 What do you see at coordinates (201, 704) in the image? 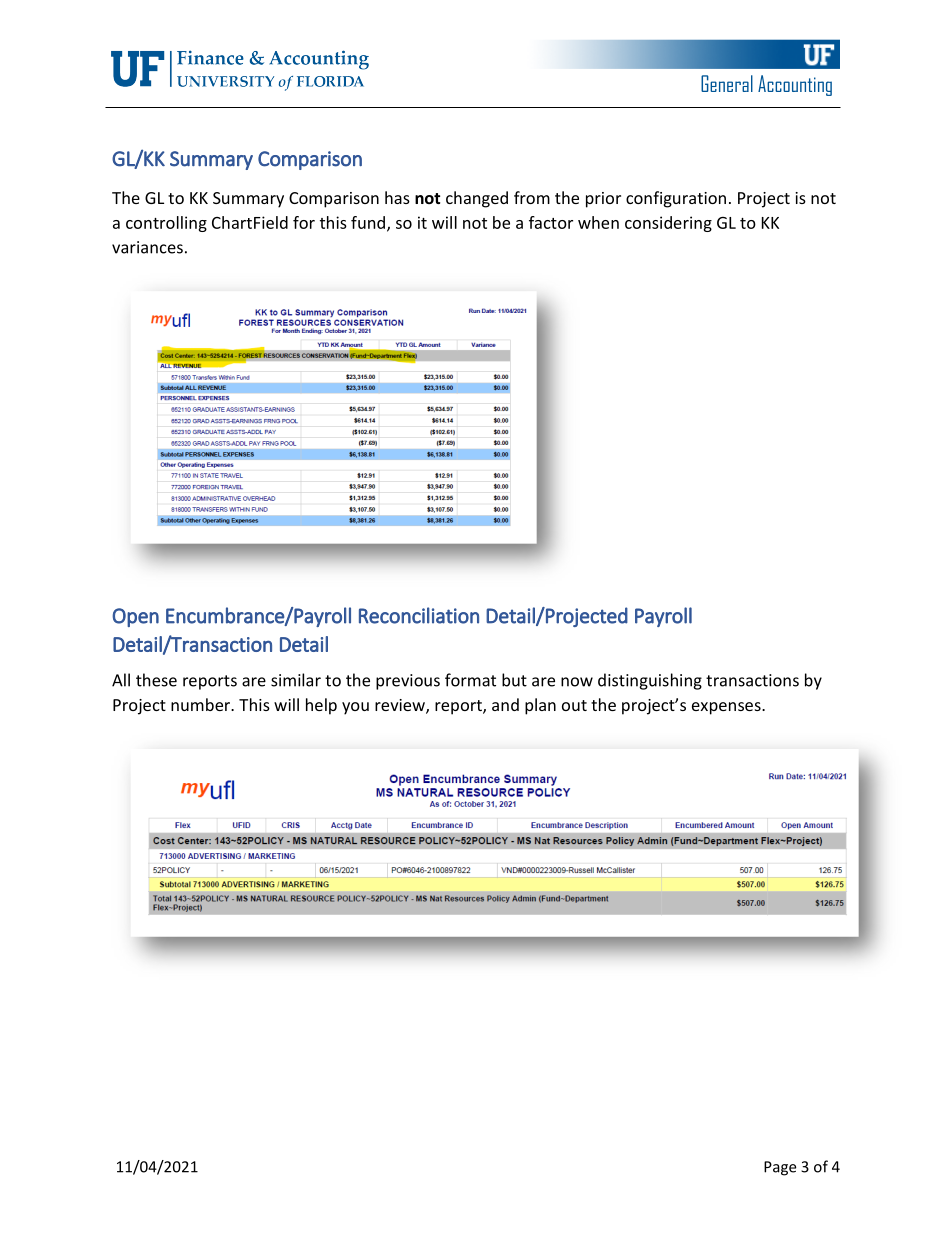
I see `number` at bounding box center [201, 704].
